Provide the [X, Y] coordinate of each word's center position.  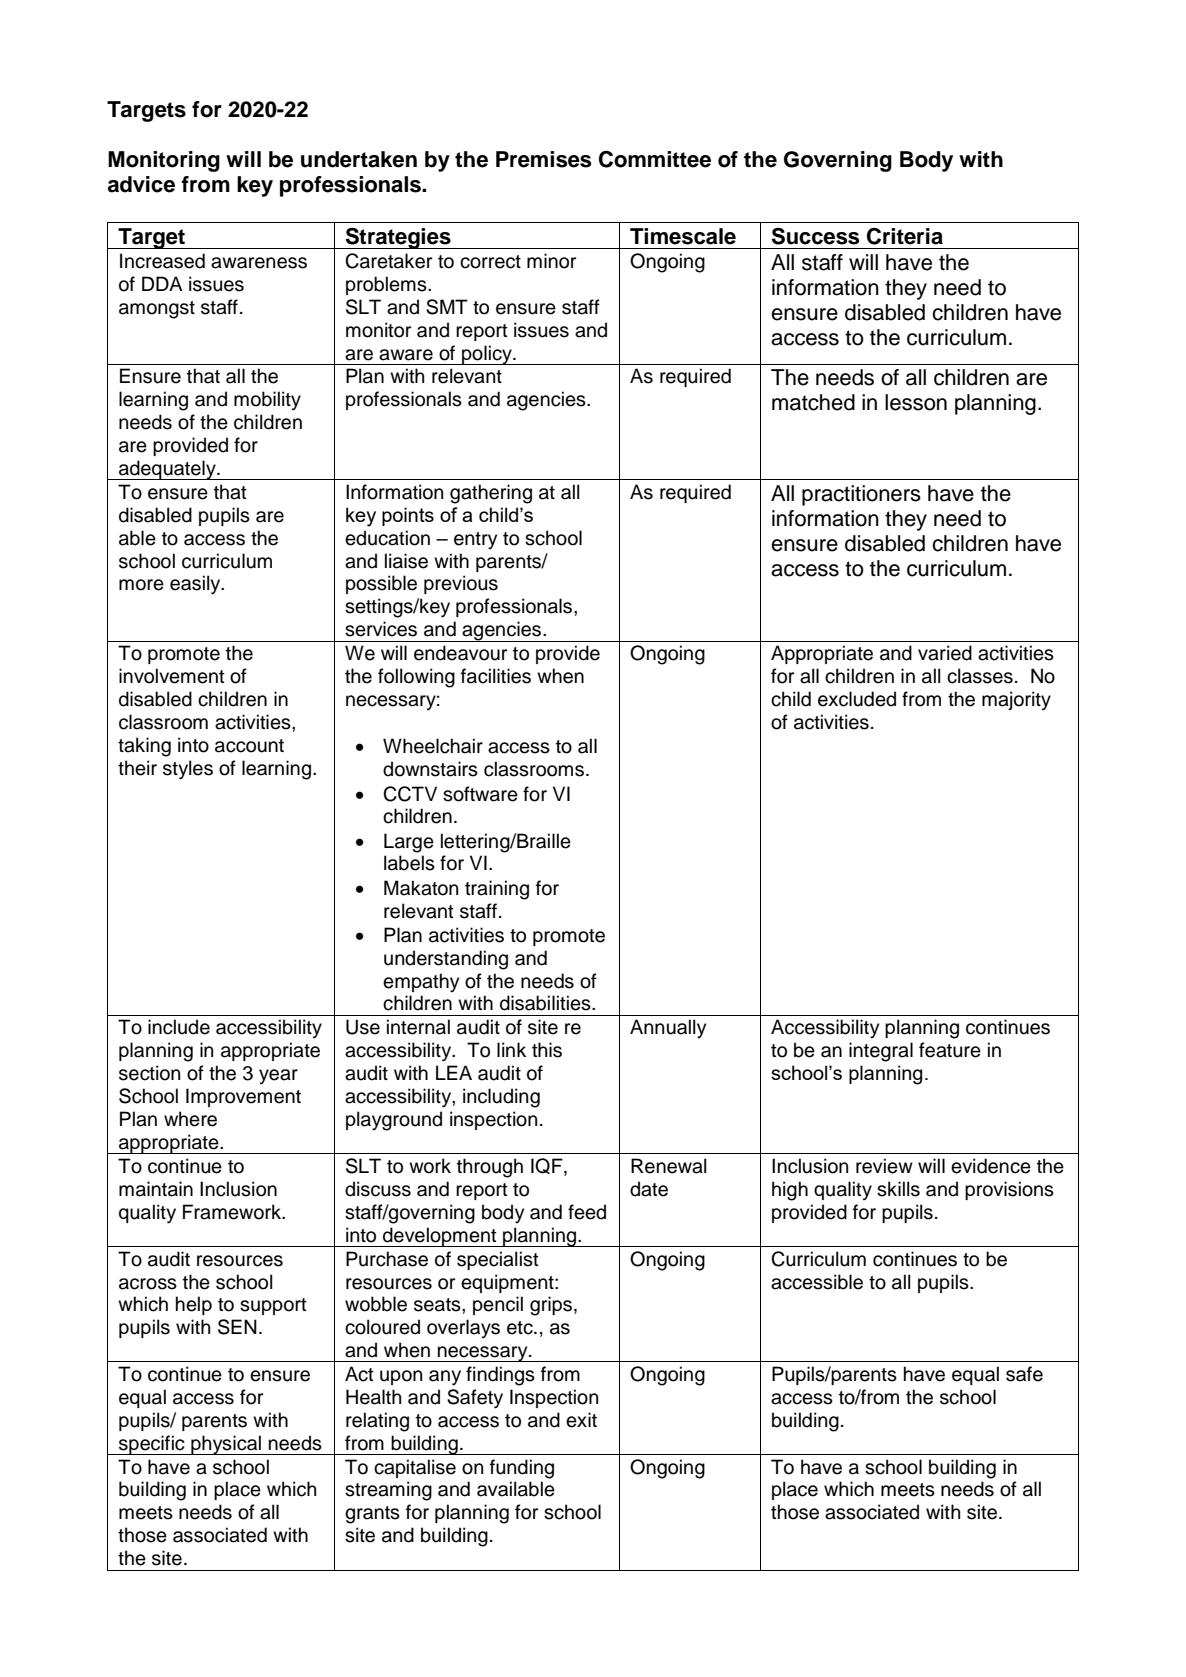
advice [141, 184]
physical [226, 1445]
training [497, 890]
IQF [548, 1167]
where [190, 1119]
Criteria [905, 236]
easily [196, 585]
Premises [543, 159]
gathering [491, 494]
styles [188, 770]
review [884, 1166]
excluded [857, 699]
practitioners [861, 495]
